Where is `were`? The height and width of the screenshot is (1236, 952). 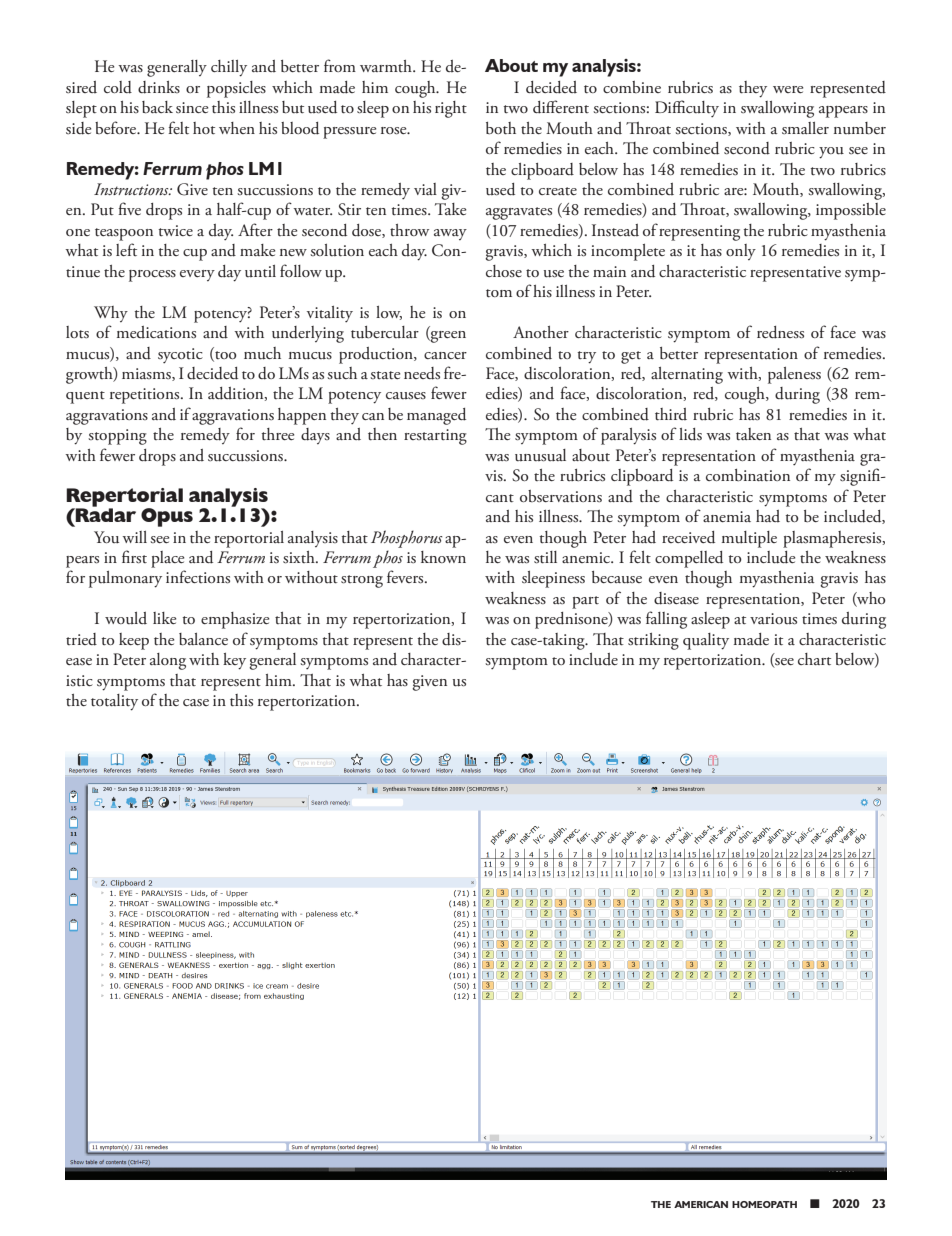
were is located at coordinates (788, 89).
